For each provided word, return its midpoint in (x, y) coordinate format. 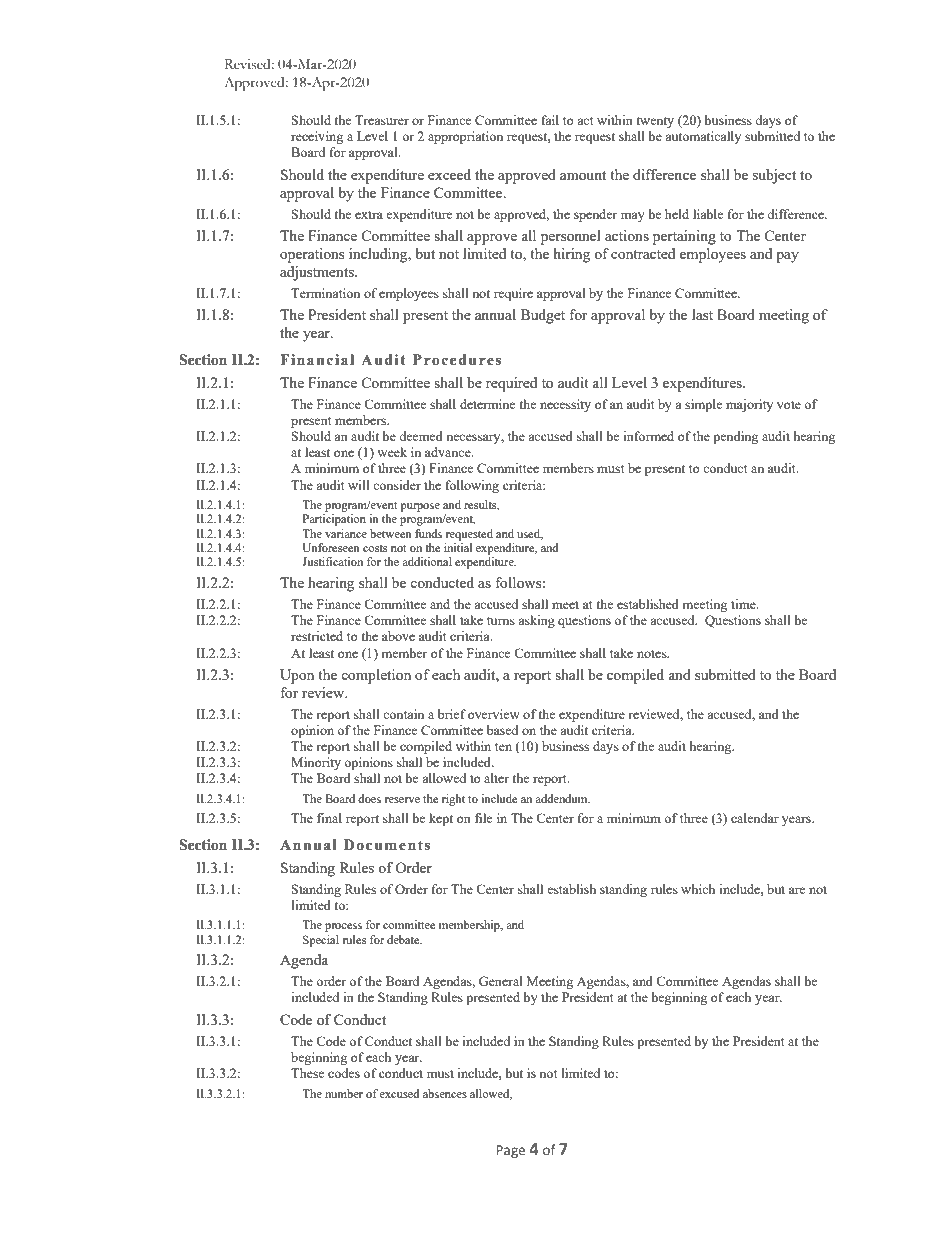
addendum (562, 798)
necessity (565, 405)
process (343, 927)
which (698, 889)
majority (749, 405)
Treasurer (382, 120)
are (797, 890)
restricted (317, 636)
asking (536, 621)
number (344, 1093)
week (392, 452)
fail (550, 120)
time (744, 604)
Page (510, 1151)
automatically (703, 137)
